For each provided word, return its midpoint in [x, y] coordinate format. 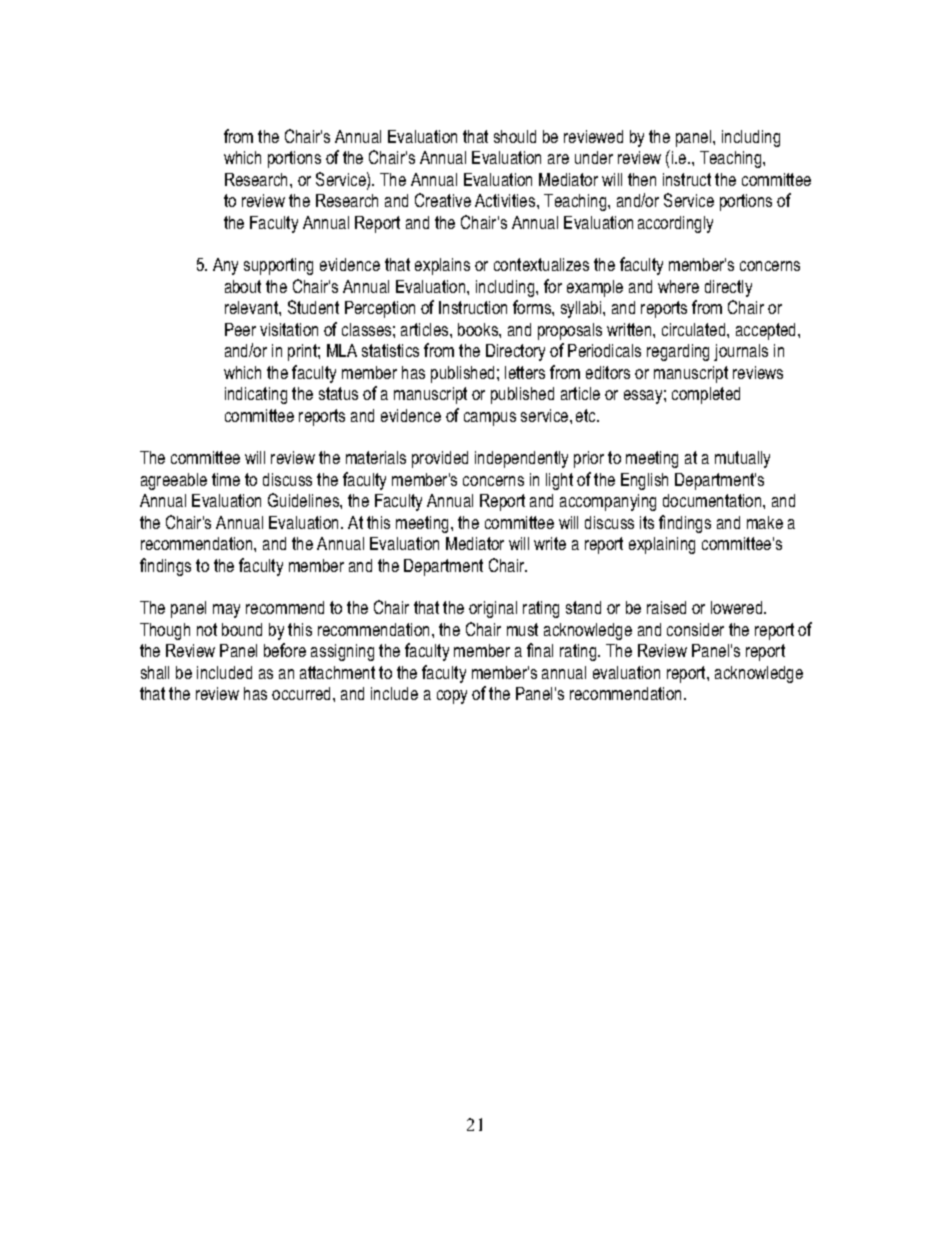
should [515, 136]
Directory [515, 352]
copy [452, 697]
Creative [443, 200]
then [642, 179]
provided [440, 459]
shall [155, 672]
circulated [695, 329]
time [226, 479]
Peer [240, 329]
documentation [713, 500]
